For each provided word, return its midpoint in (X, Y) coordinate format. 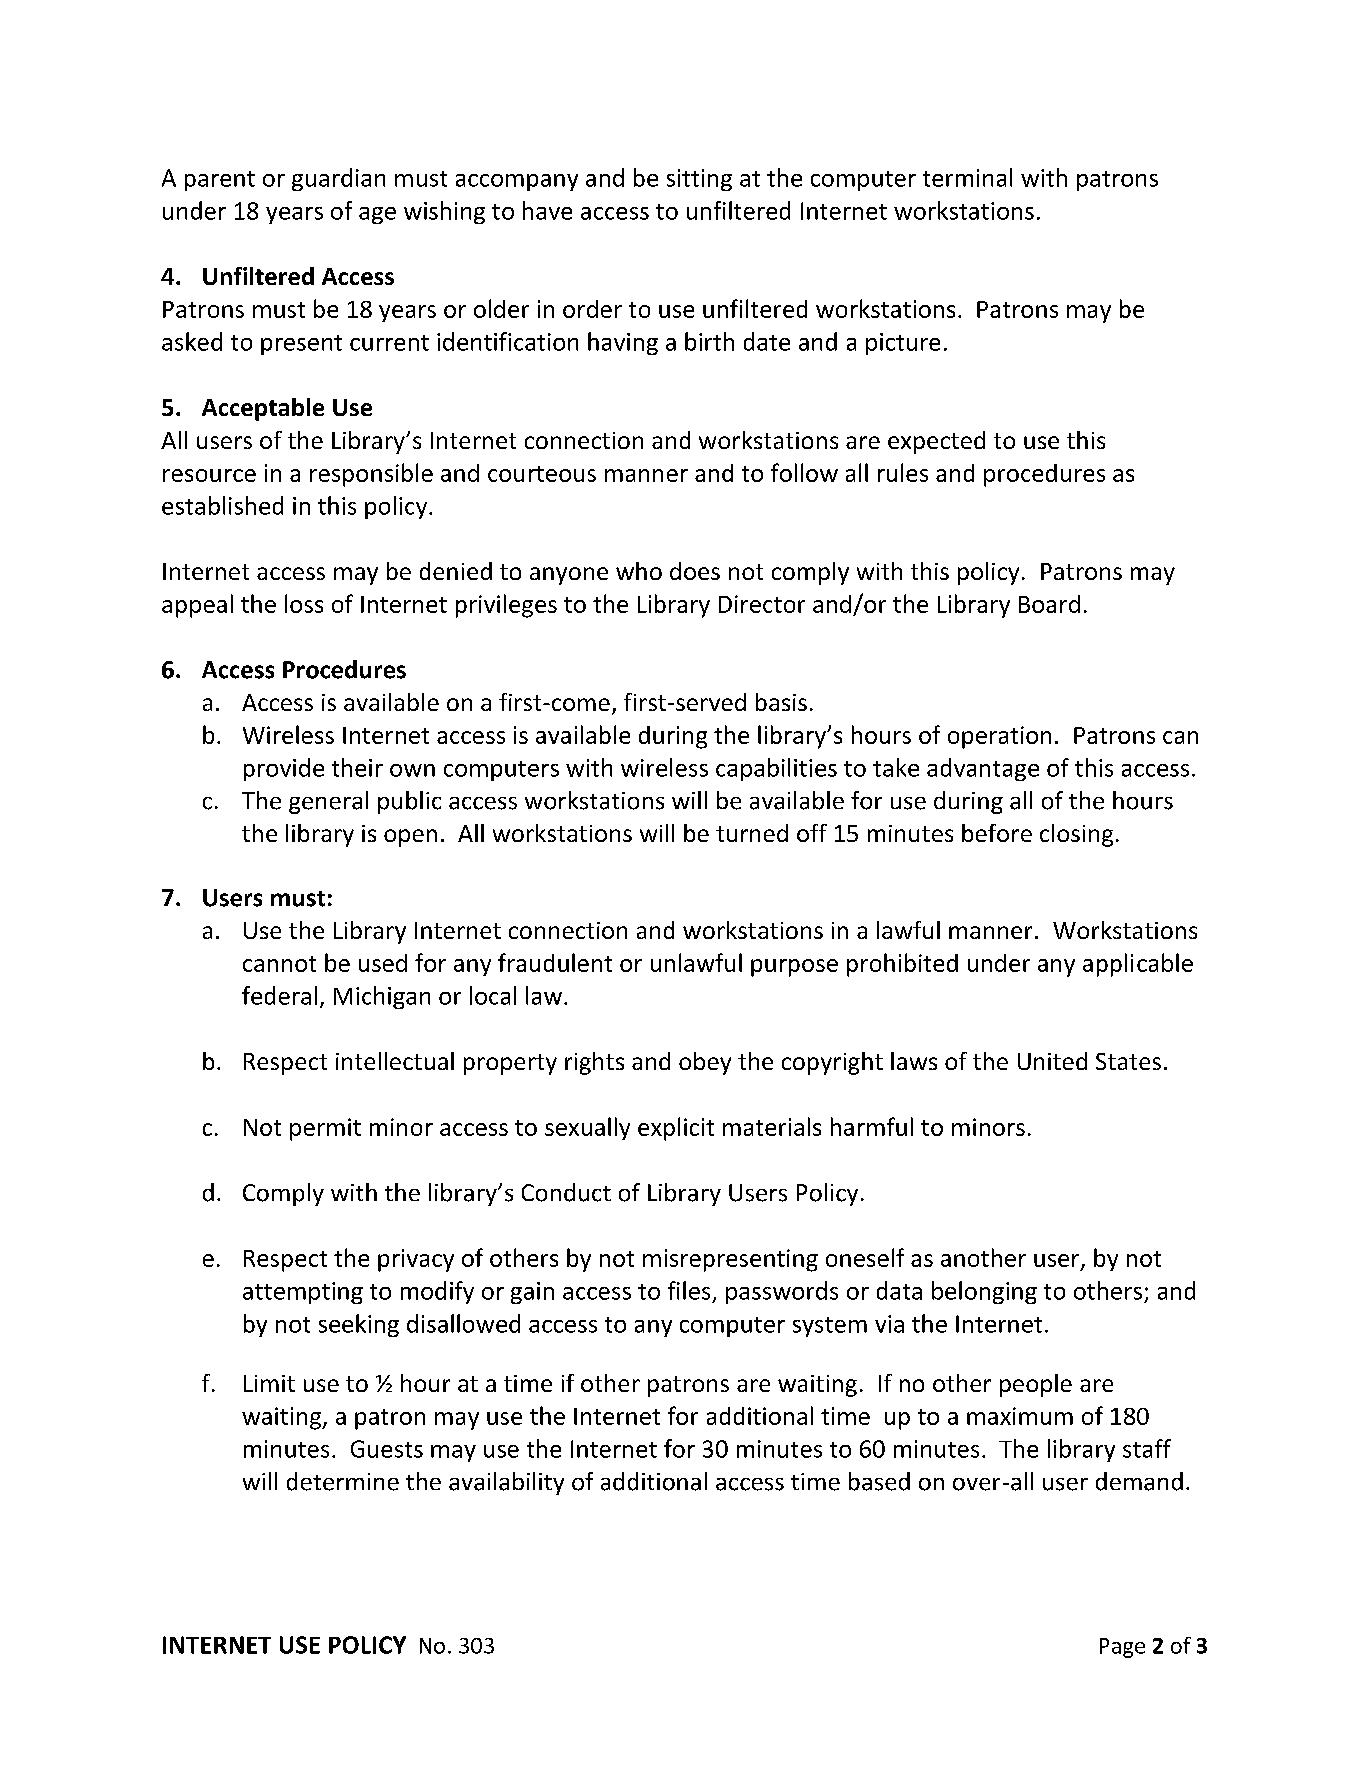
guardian (338, 179)
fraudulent (555, 962)
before (997, 833)
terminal (967, 177)
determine (343, 1481)
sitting (699, 180)
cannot (279, 964)
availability (506, 1483)
